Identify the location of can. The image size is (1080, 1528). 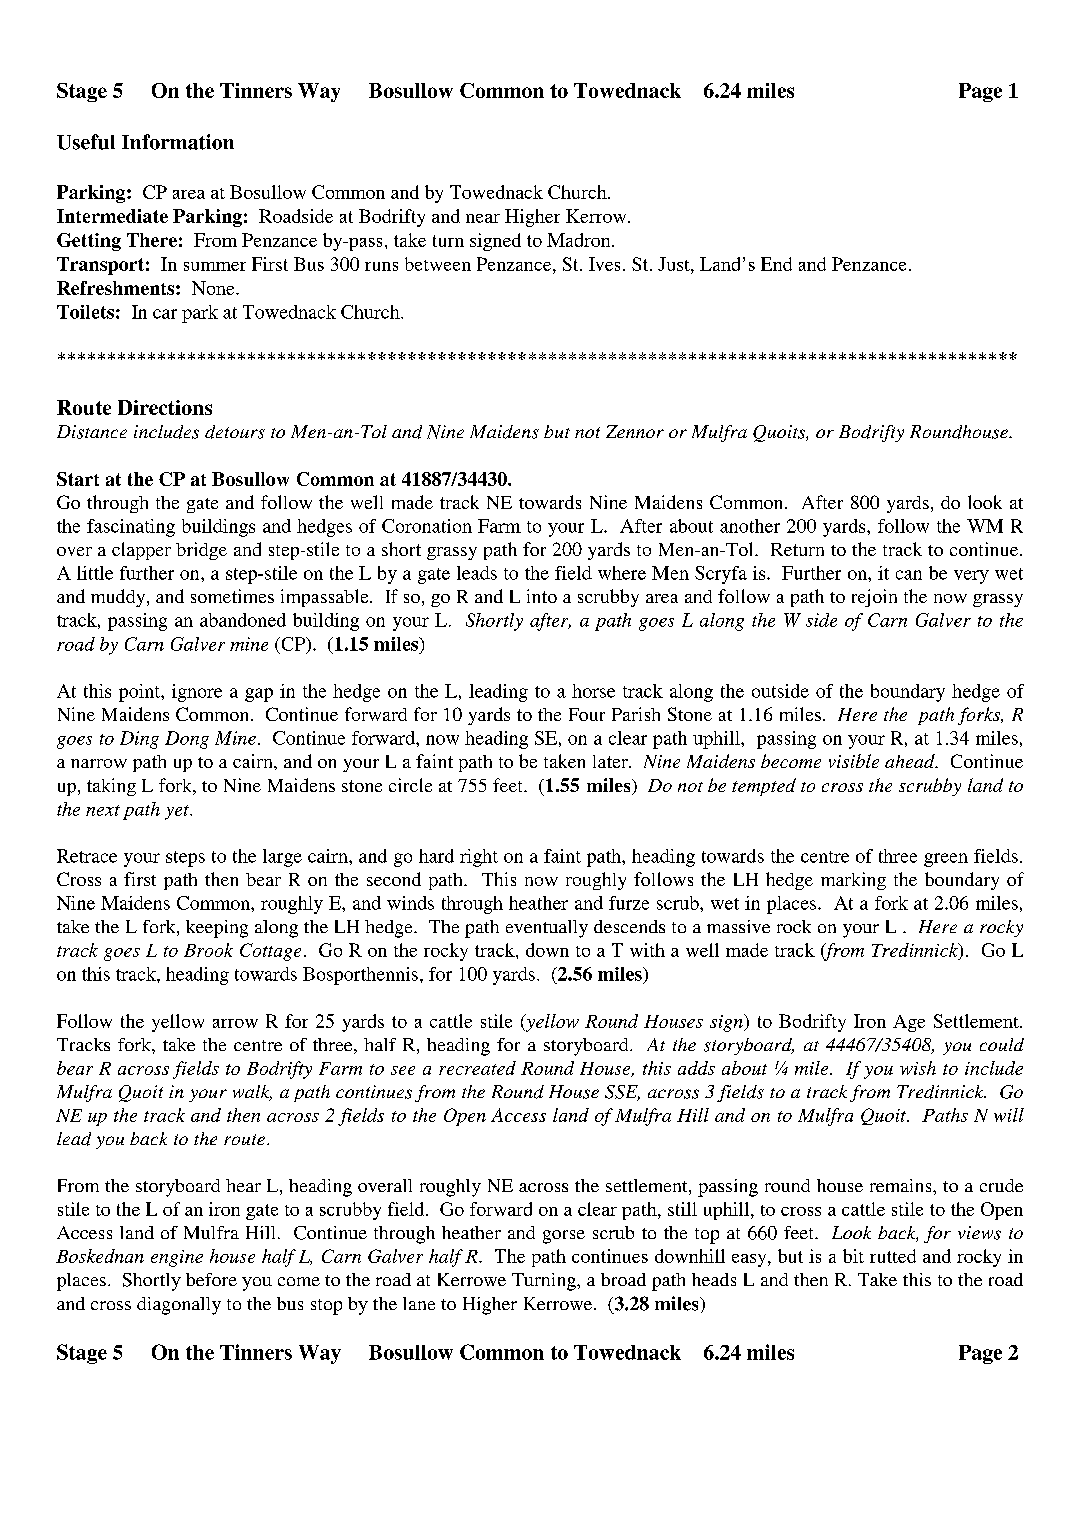
(909, 575).
